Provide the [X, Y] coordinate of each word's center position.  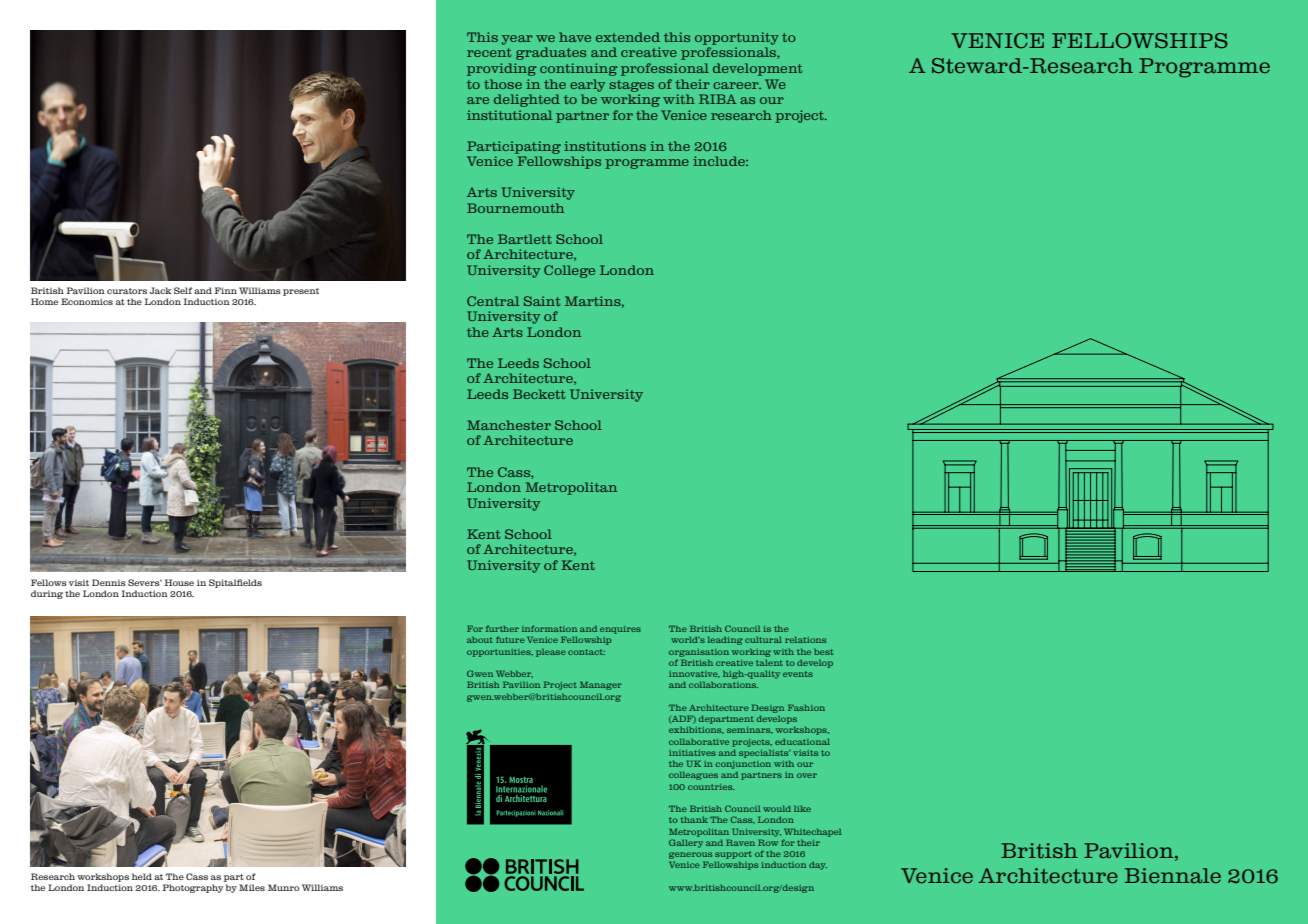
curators [127, 291]
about [480, 640]
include [720, 161]
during [47, 594]
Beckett [539, 394]
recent [489, 52]
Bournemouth [515, 208]
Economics [87, 301]
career [737, 85]
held [142, 876]
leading [725, 641]
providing [501, 69]
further [502, 628]
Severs [145, 582]
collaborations [723, 685]
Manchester [509, 425]
